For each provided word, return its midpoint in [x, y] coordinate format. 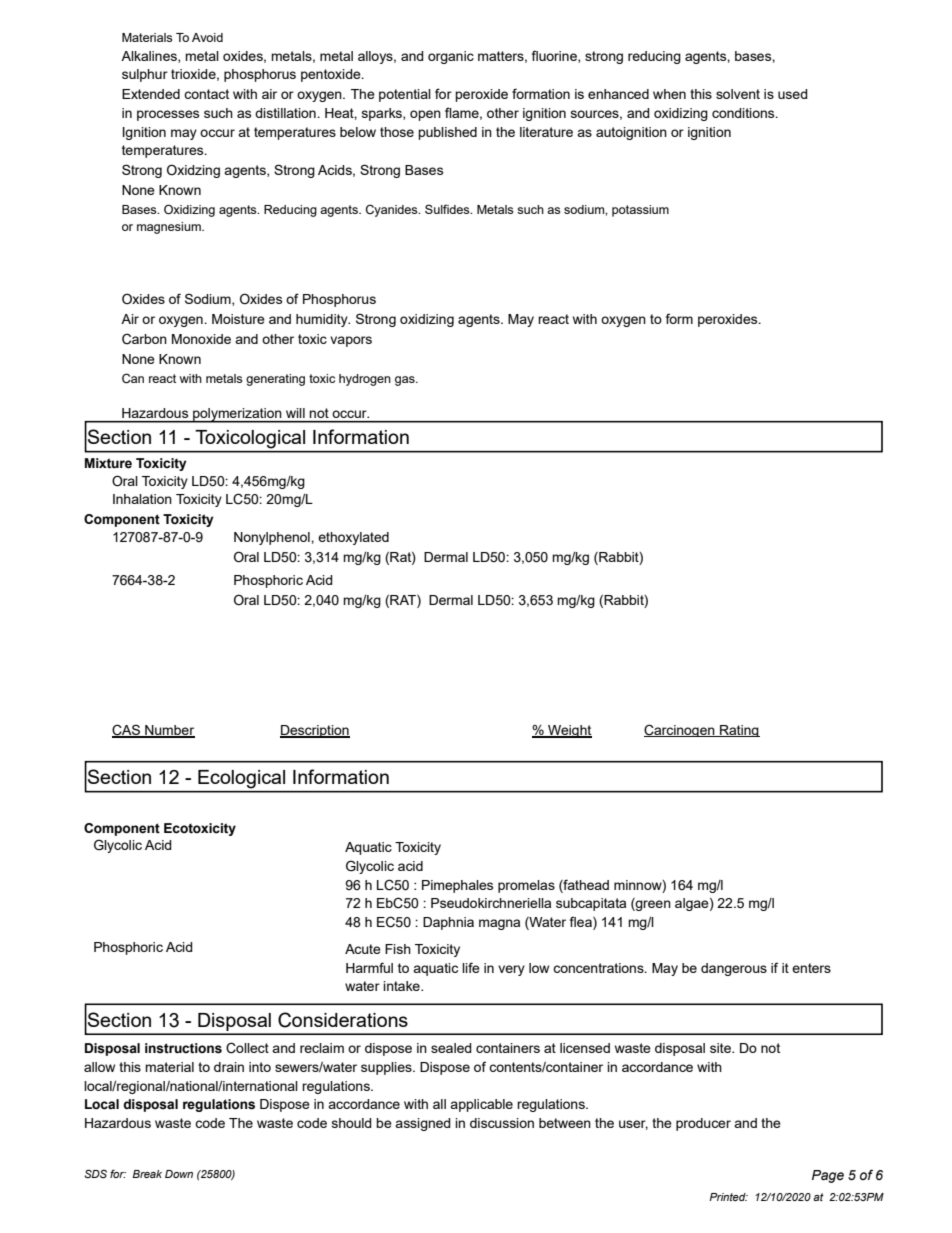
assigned [423, 1124]
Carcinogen [680, 730]
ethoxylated [353, 538]
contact [206, 94]
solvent [738, 94]
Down [179, 1174]
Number [169, 731]
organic [451, 57]
